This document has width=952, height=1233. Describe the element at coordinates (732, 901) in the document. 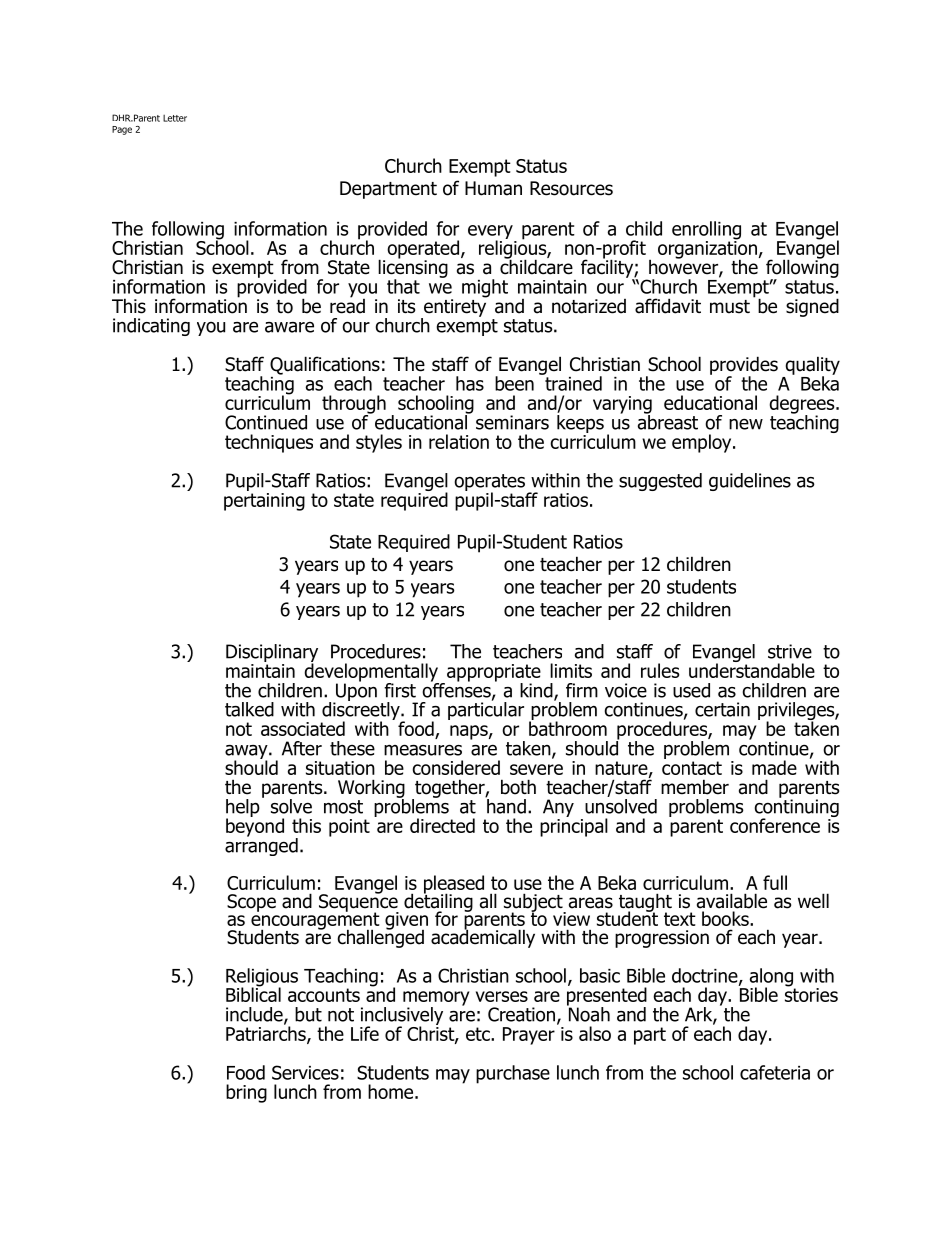

I see `available` at that location.
